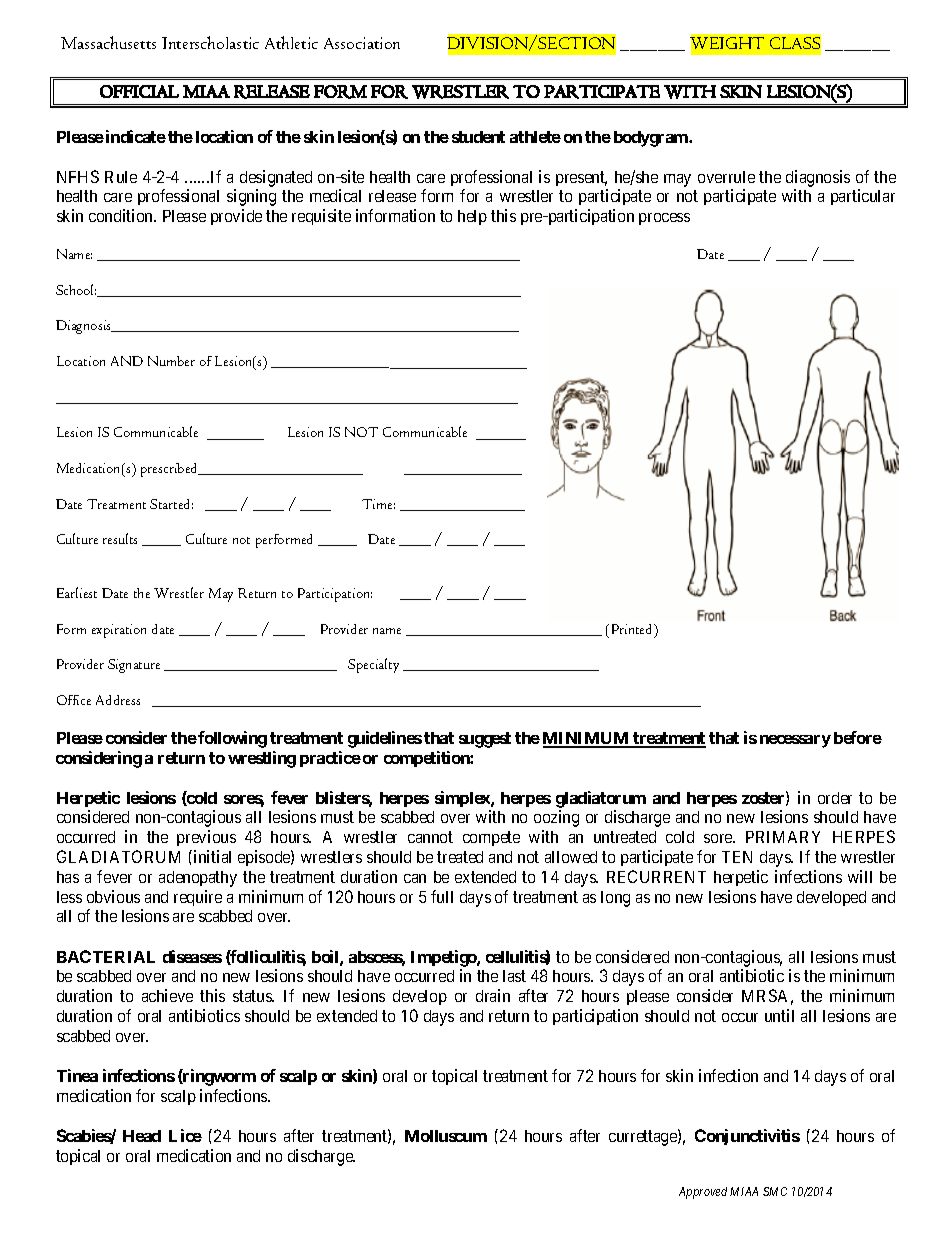 This document has width=952, height=1233. Describe the element at coordinates (472, 217) in the document. I see `help` at that location.
